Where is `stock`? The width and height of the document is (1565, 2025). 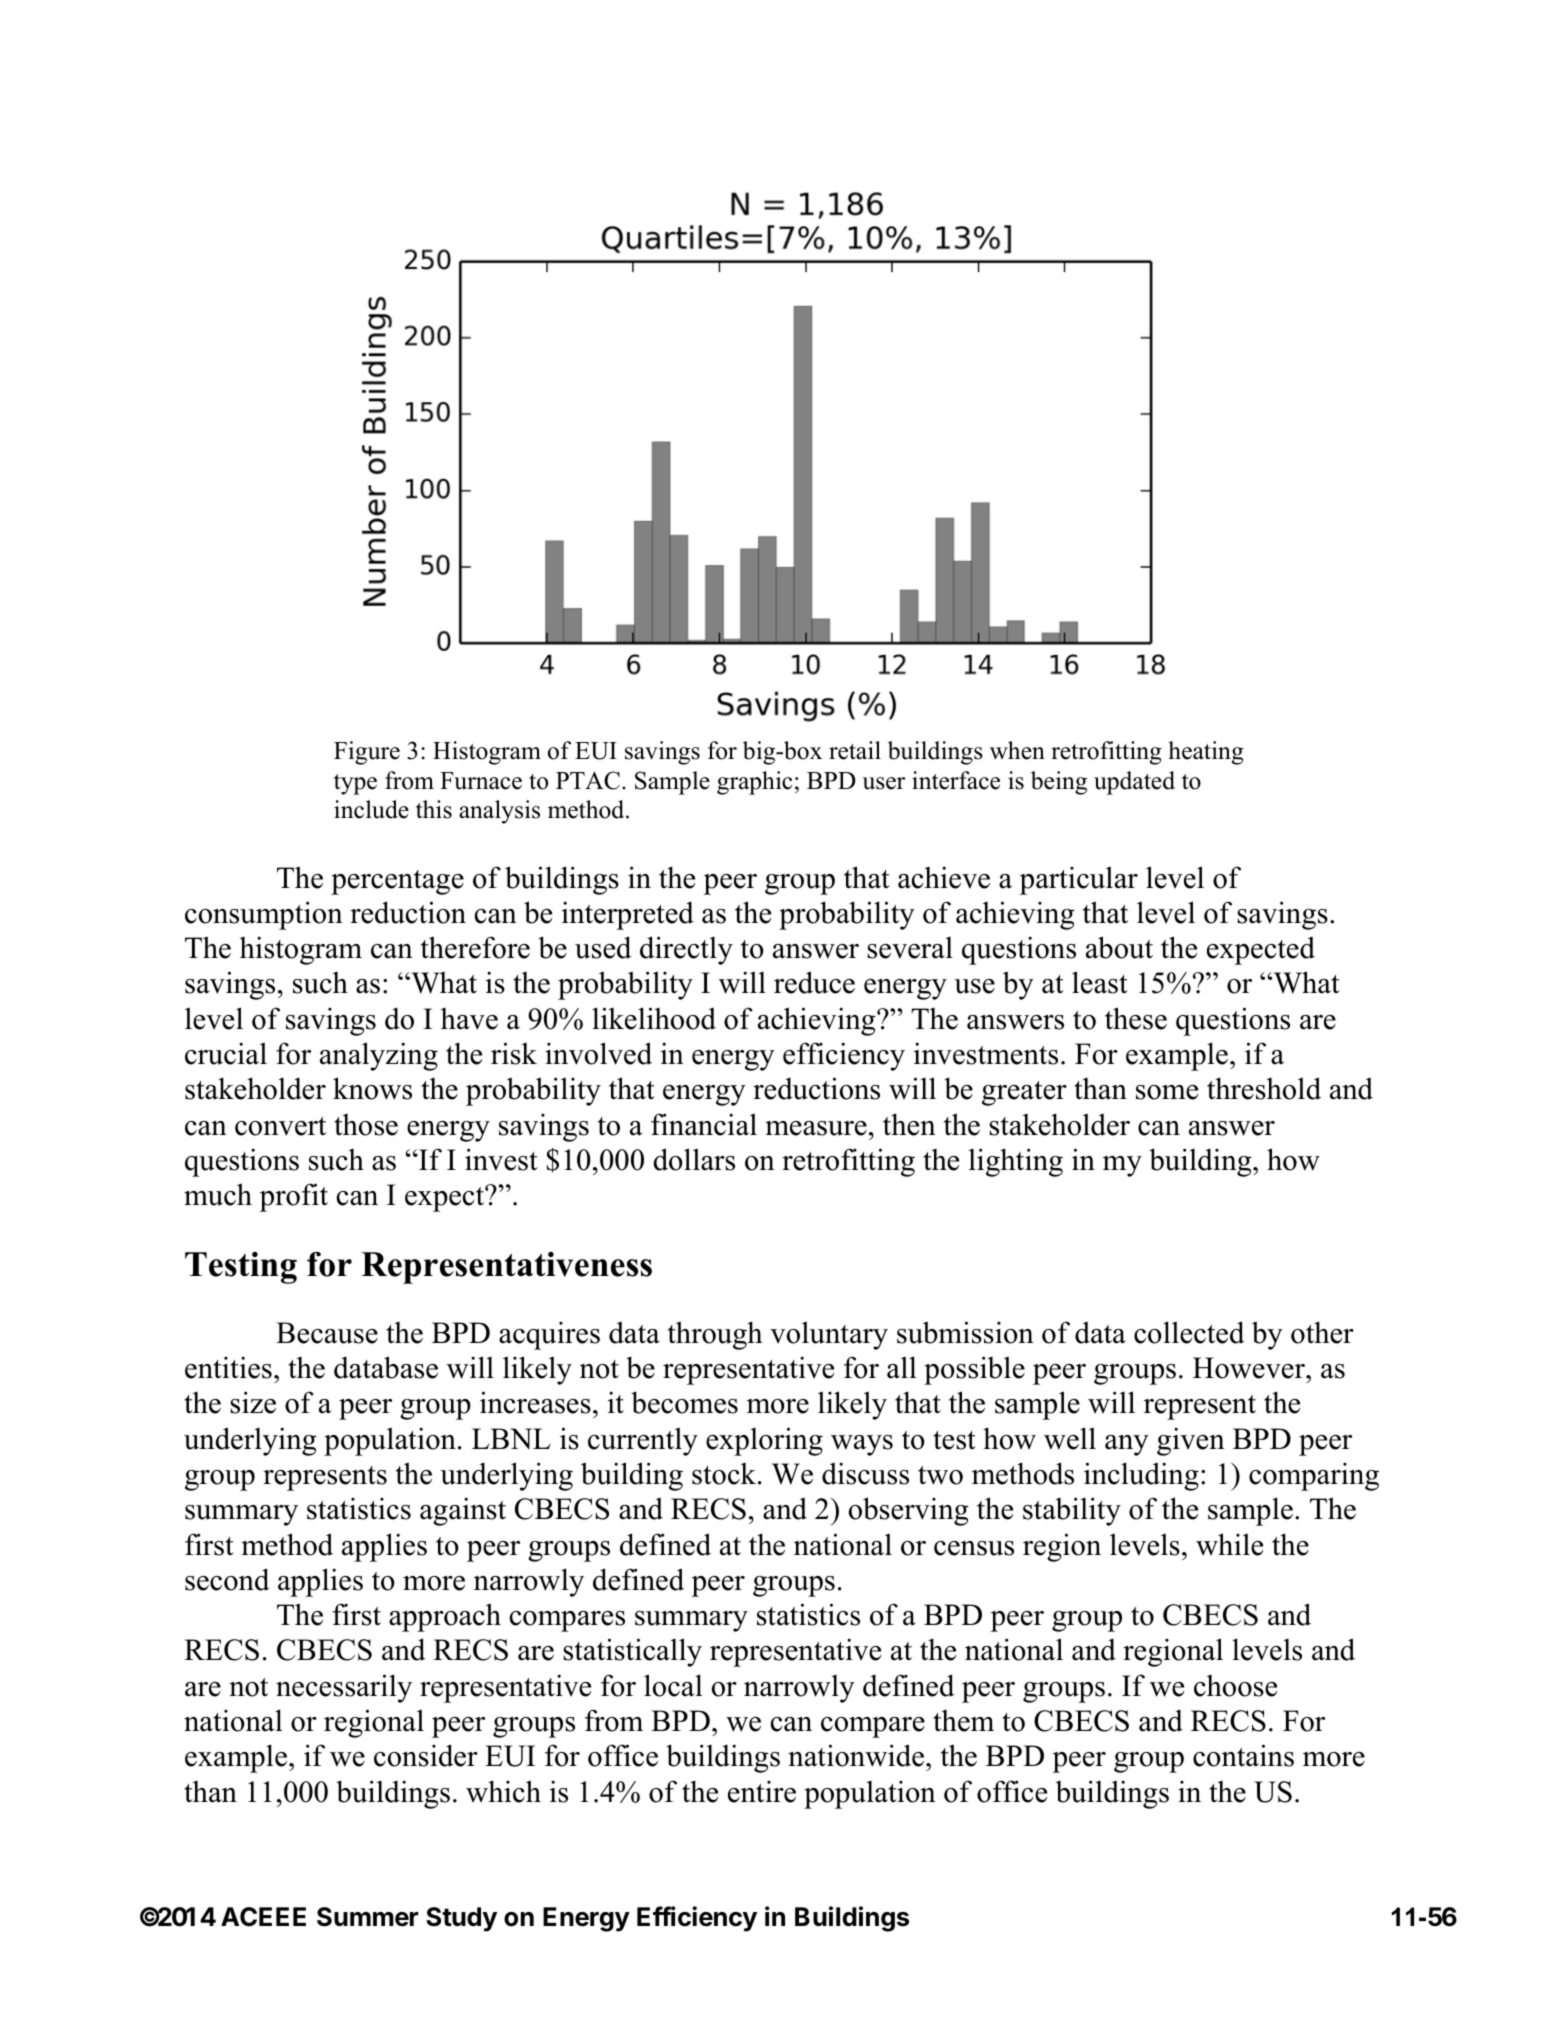
stock is located at coordinates (725, 1474).
